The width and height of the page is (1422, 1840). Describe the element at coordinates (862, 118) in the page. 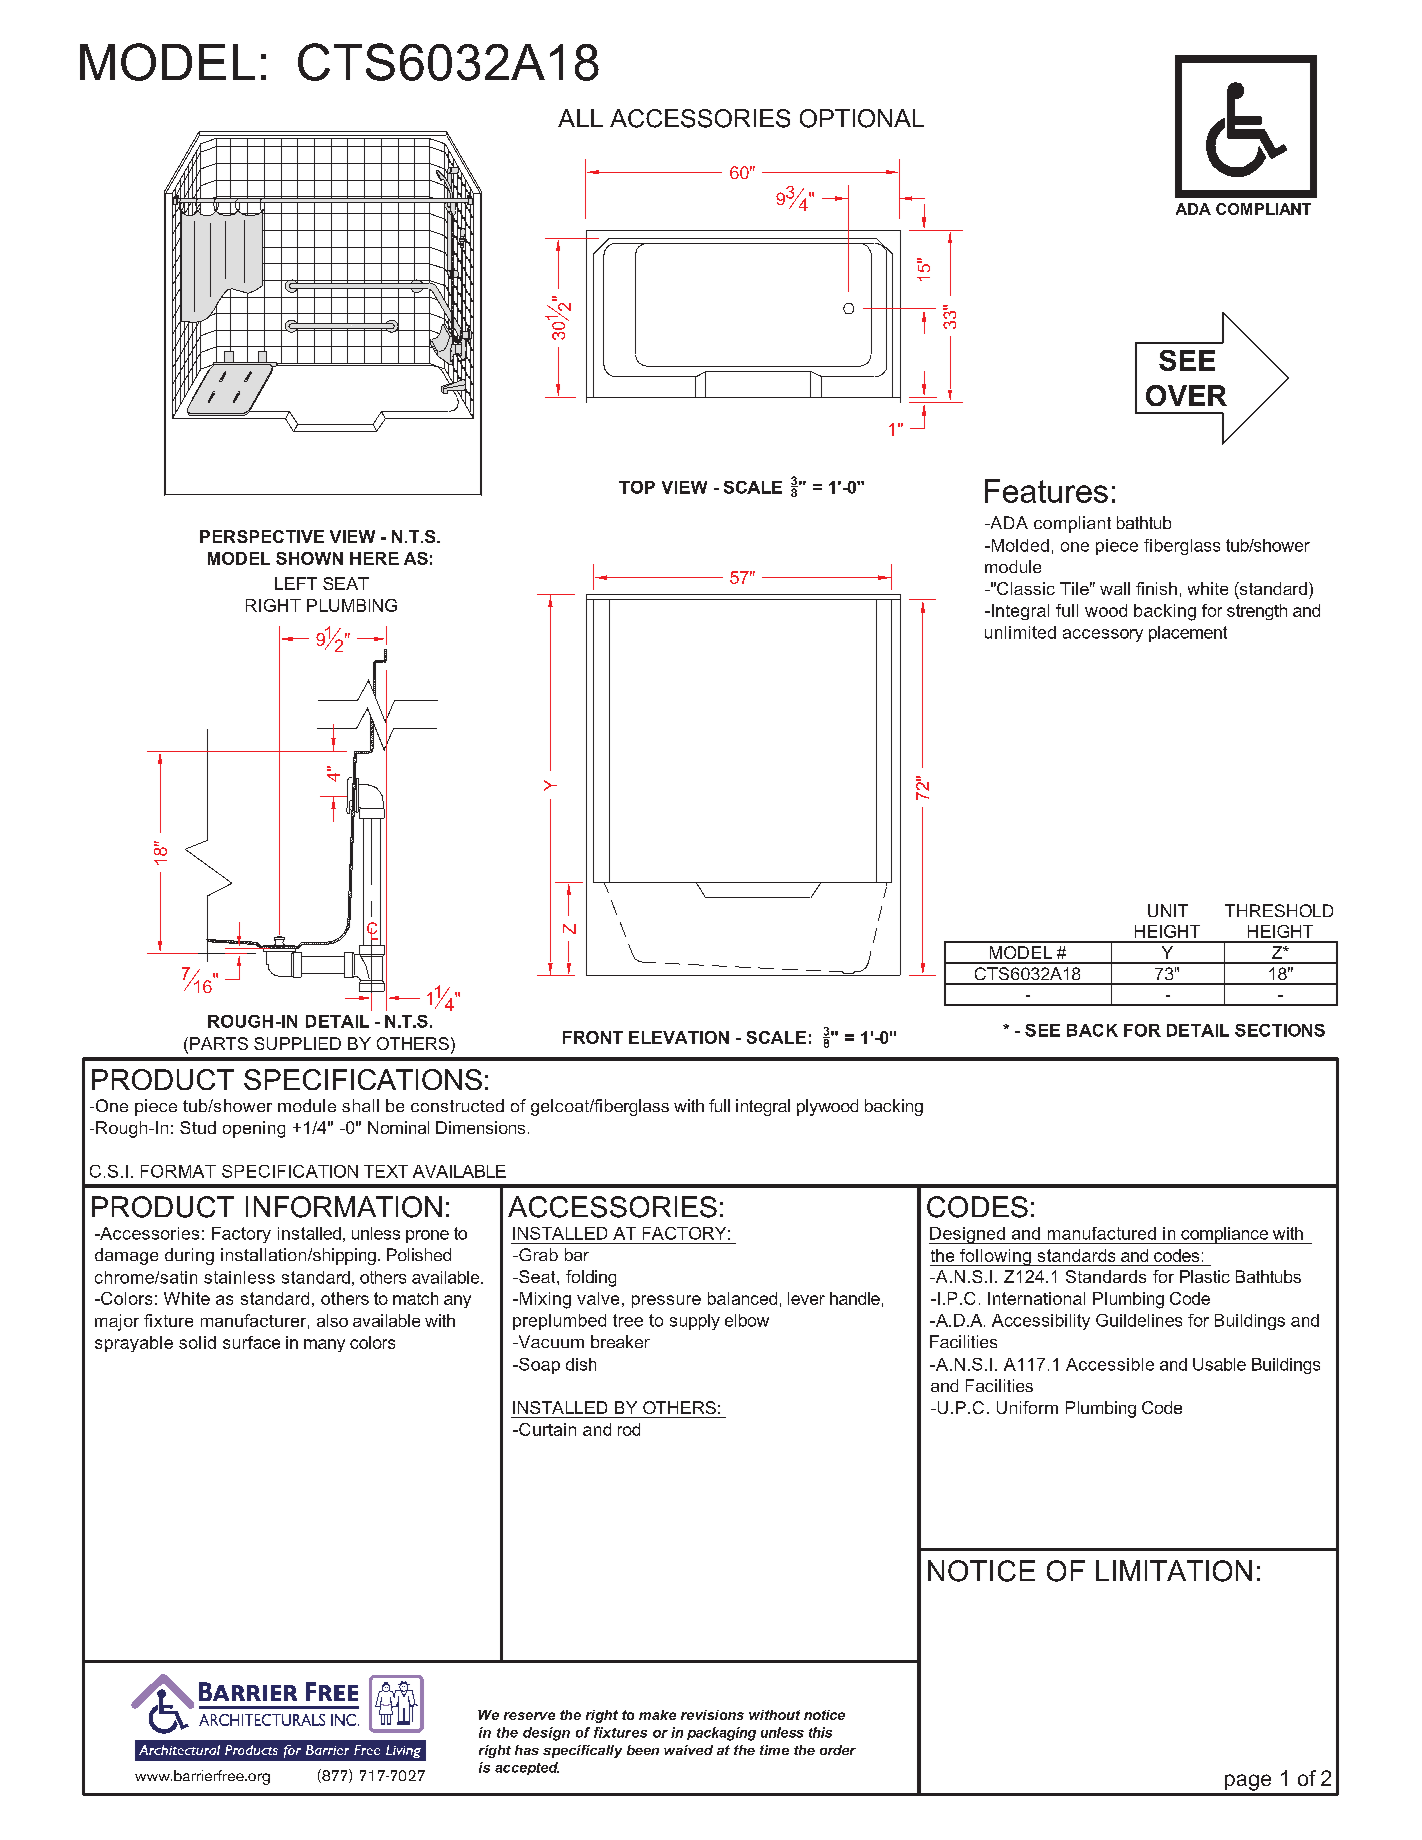

I see `OPTIONAL` at that location.
